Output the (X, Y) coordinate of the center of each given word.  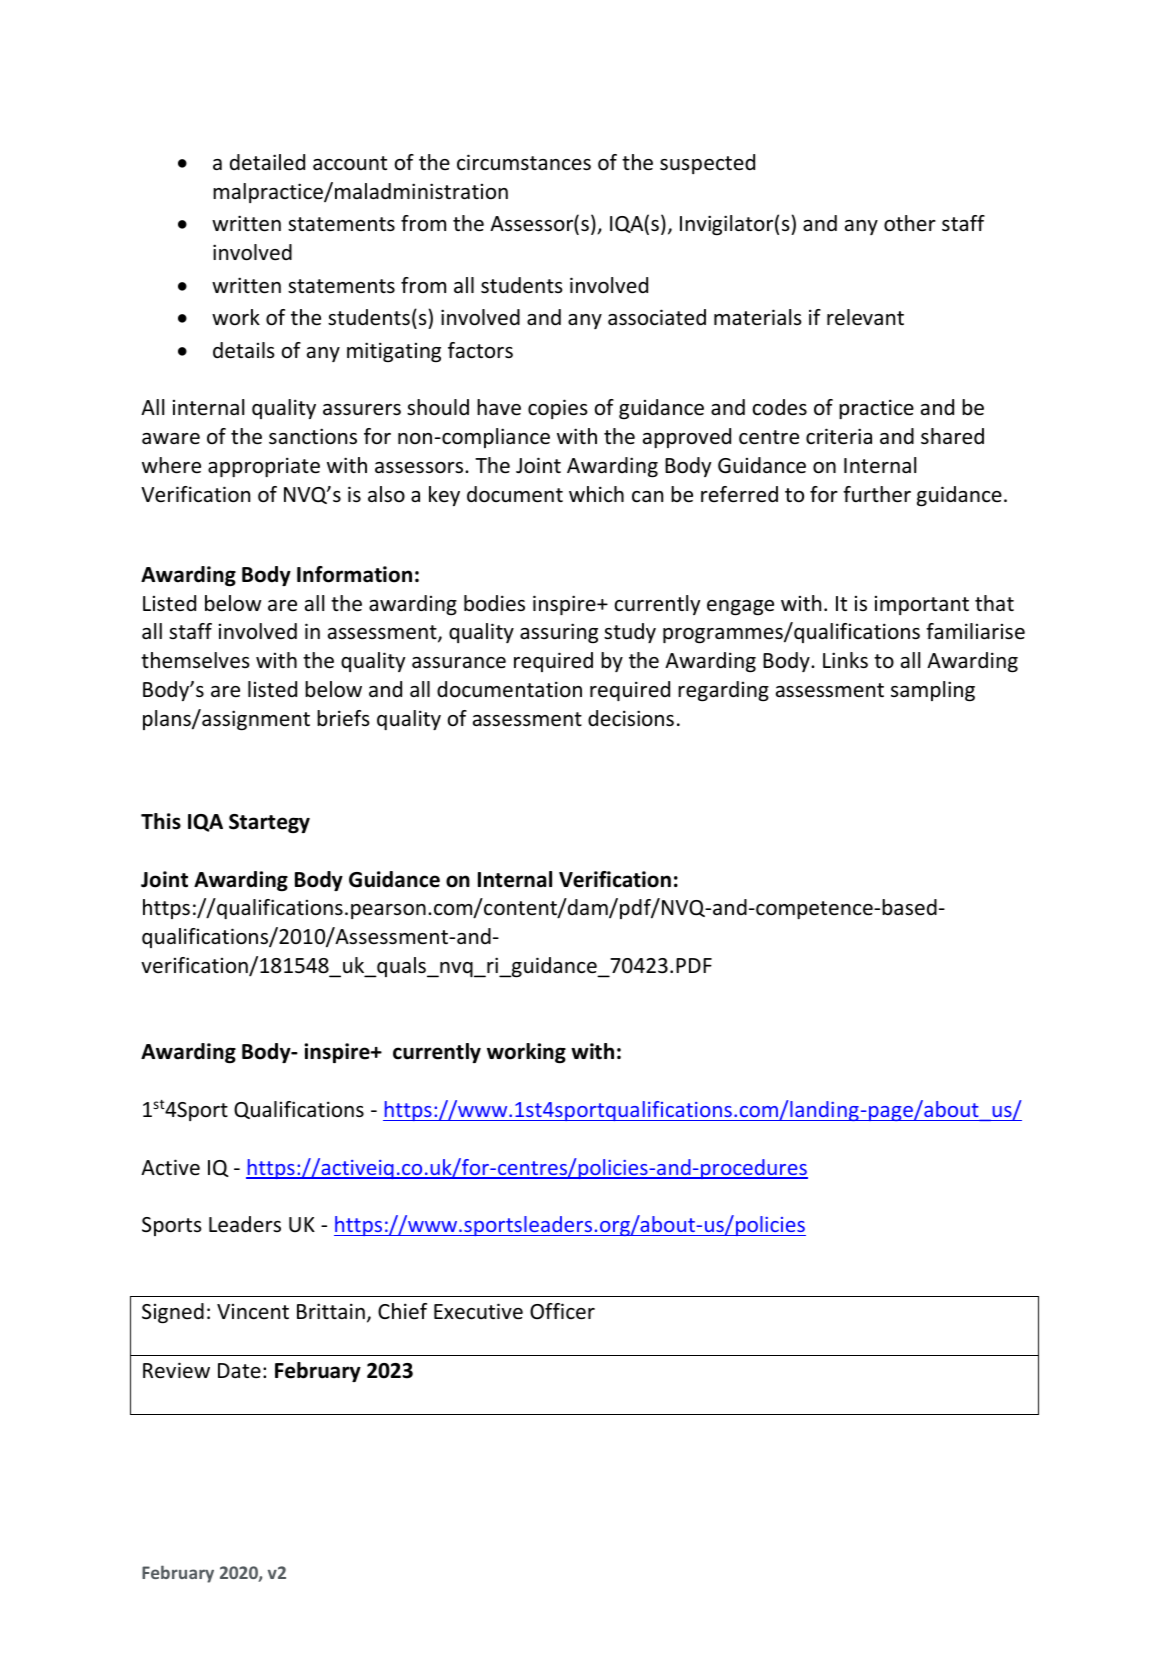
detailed (267, 162)
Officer (562, 1311)
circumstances (524, 162)
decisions (631, 718)
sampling (933, 691)
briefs (343, 718)
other (910, 223)
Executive (478, 1311)
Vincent (253, 1312)
